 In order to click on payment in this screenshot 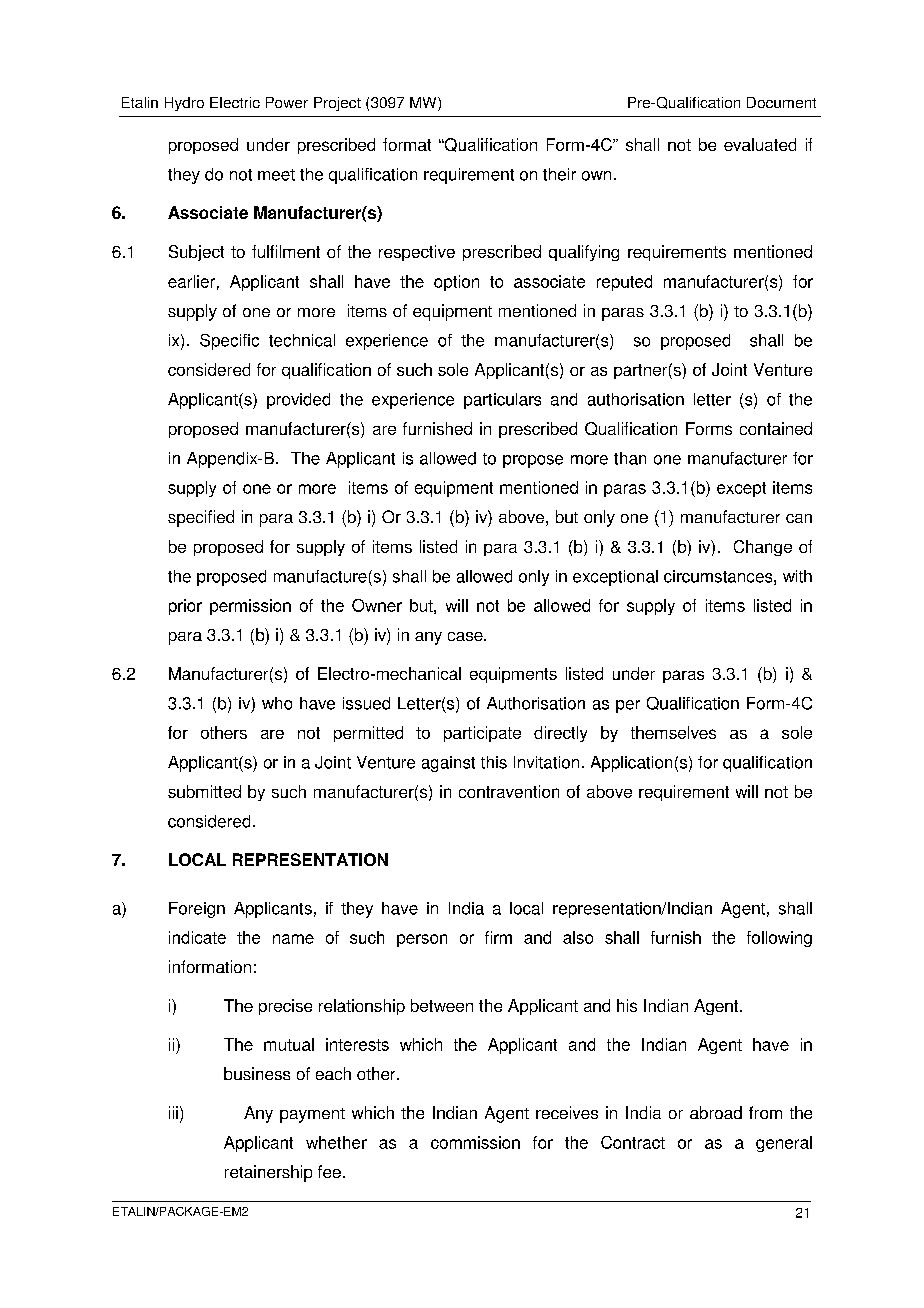, I will do `click(312, 1115)`.
